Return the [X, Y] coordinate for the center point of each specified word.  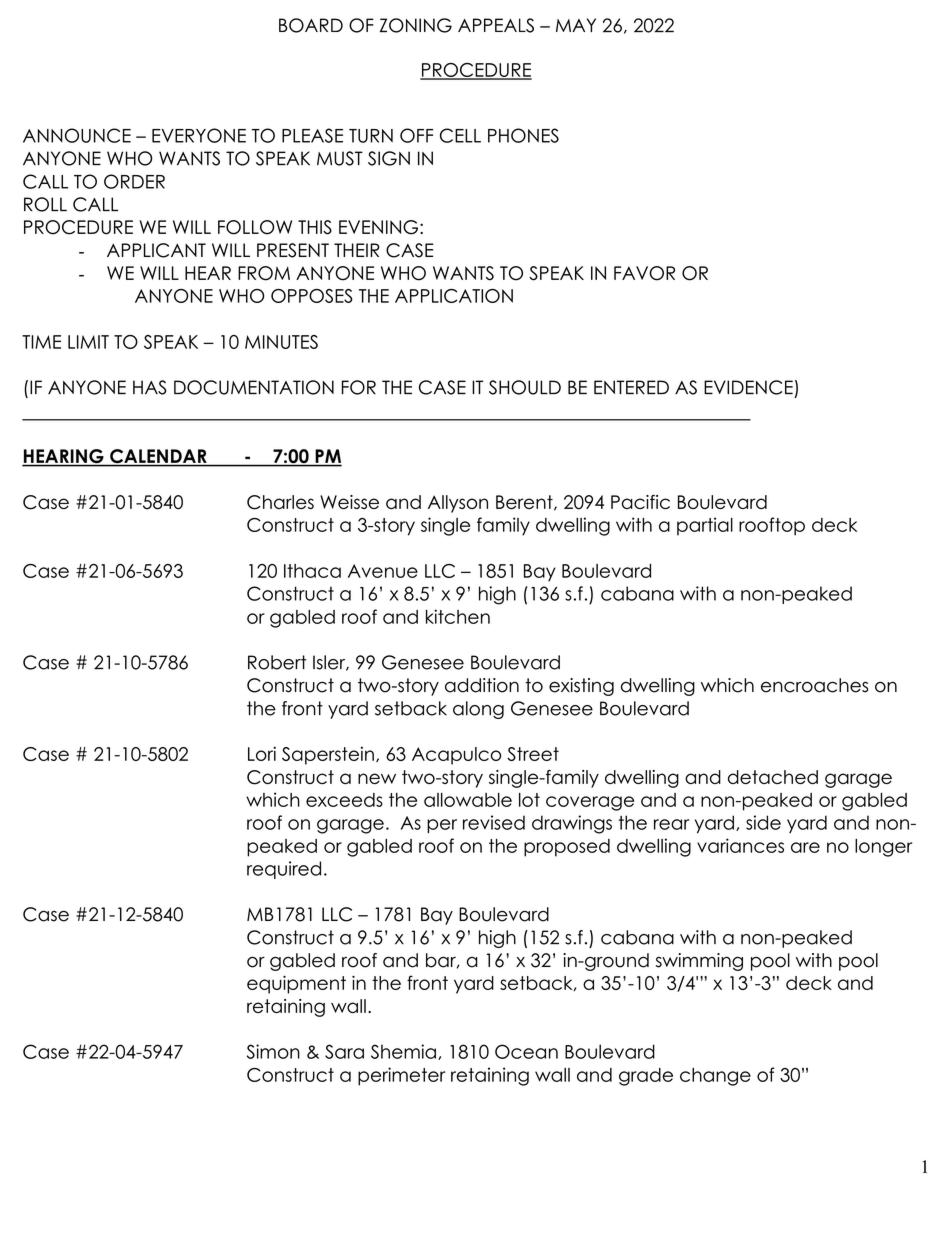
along [478, 710]
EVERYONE [199, 135]
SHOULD [525, 387]
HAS [150, 387]
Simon [273, 1051]
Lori [262, 753]
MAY [576, 25]
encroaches [814, 685]
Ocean [526, 1051]
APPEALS [496, 25]
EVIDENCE [748, 387]
